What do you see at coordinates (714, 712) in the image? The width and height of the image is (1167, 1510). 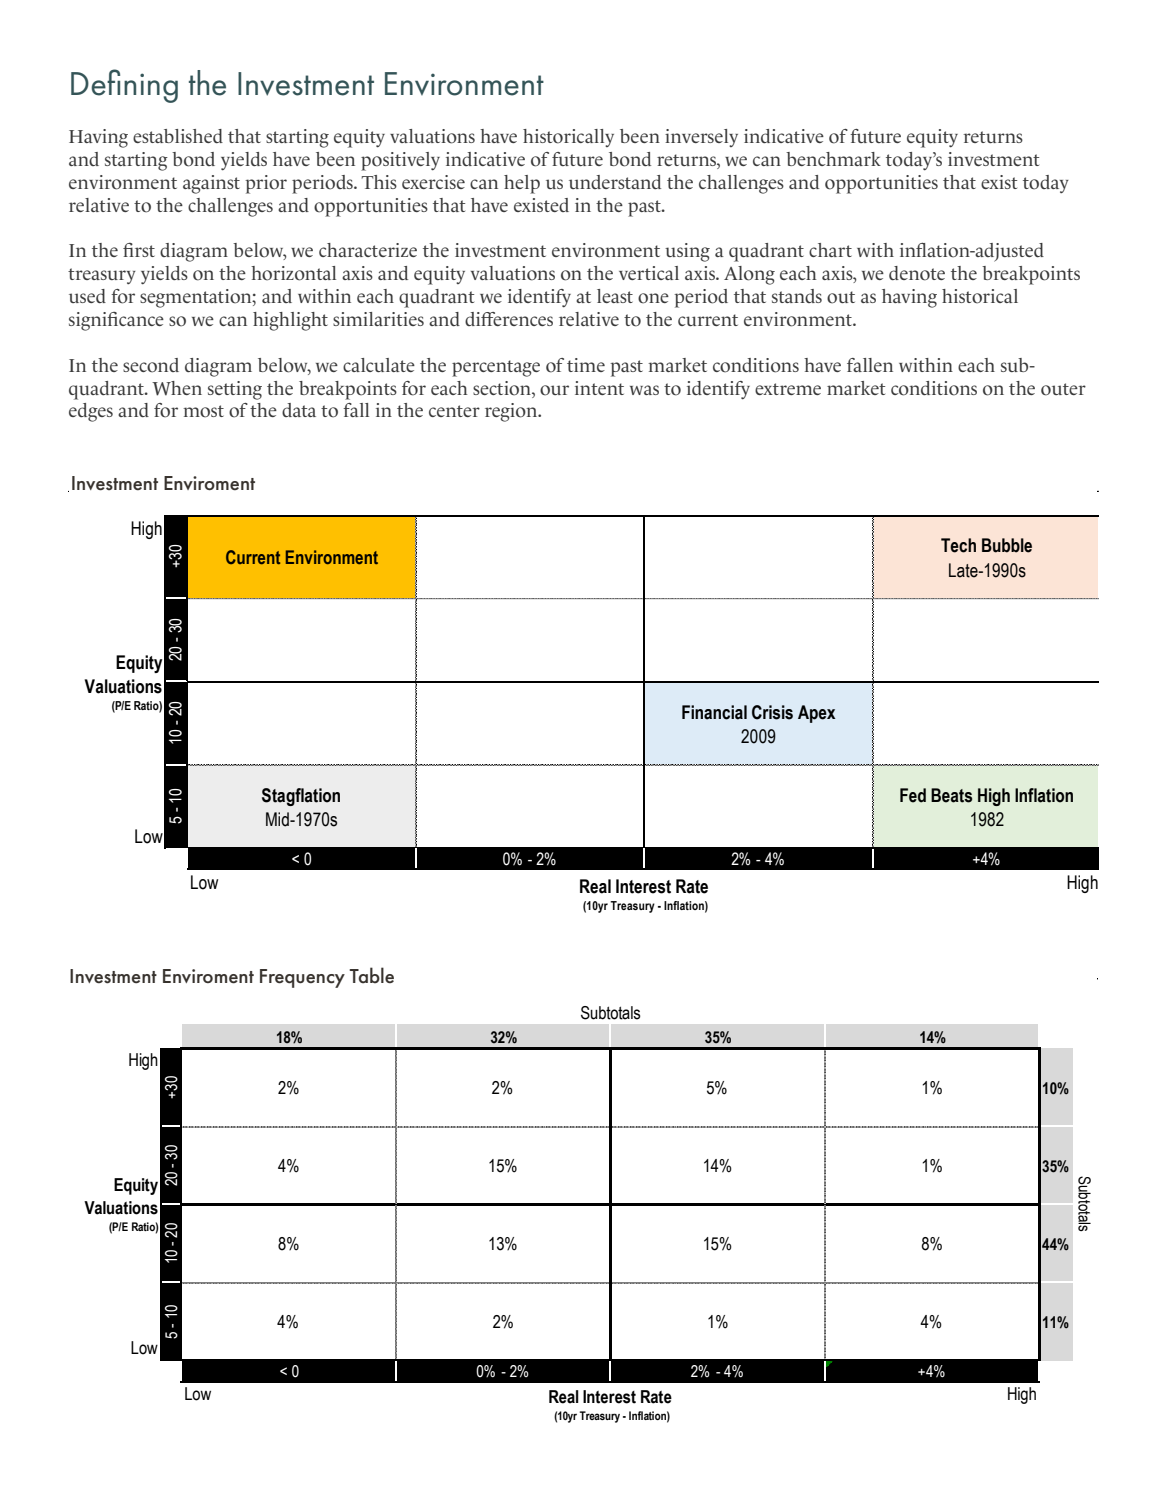 I see `Financial` at bounding box center [714, 712].
